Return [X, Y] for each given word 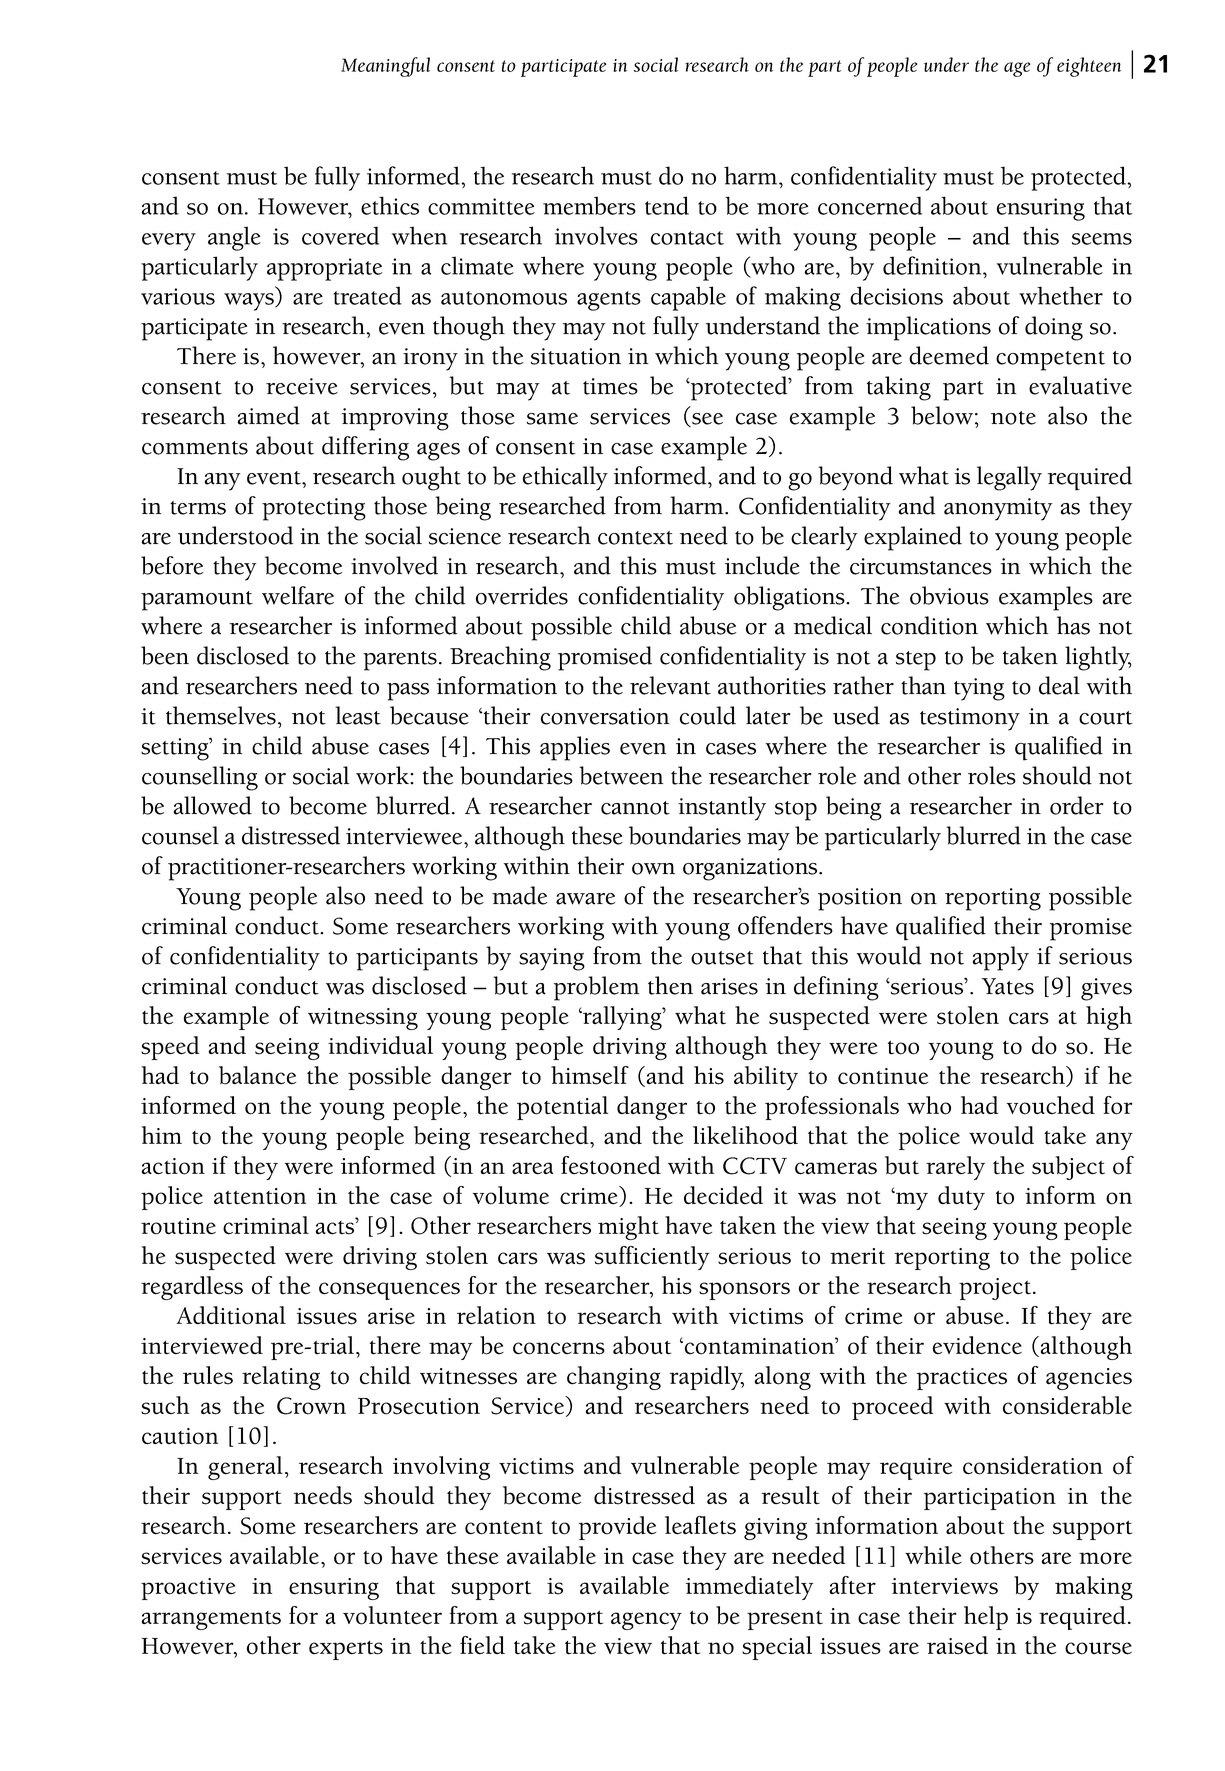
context [635, 538]
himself [590, 1075]
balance [257, 1075]
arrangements [211, 1620]
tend [667, 205]
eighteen [1089, 67]
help [986, 1618]
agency [646, 1621]
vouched [1051, 1105]
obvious [949, 595]
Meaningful [385, 67]
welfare [298, 595]
